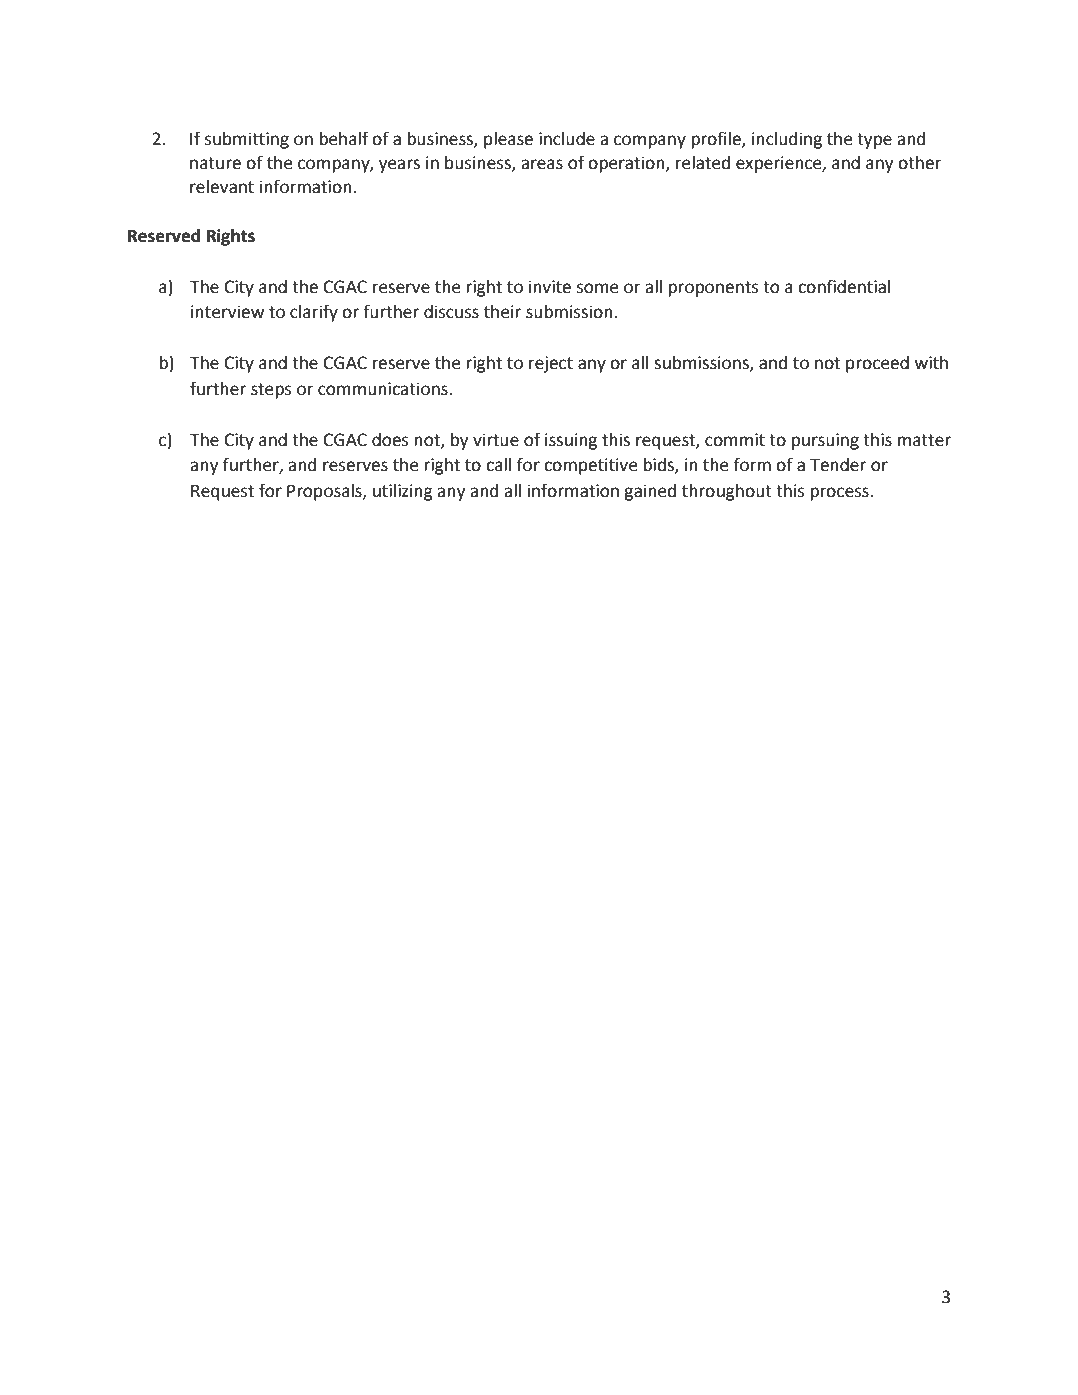  I want to click on competitive, so click(590, 466).
